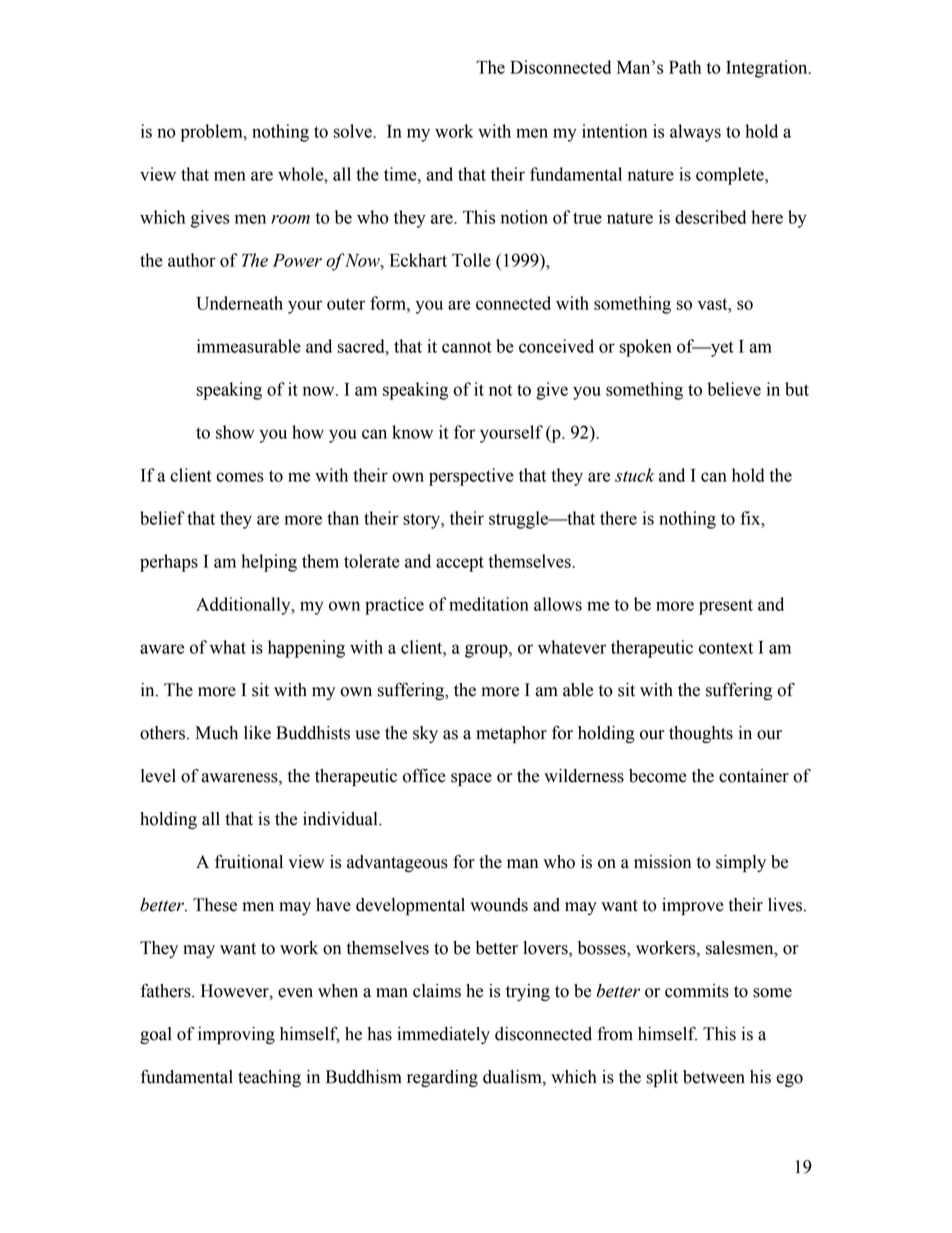  I want to click on always, so click(695, 133).
